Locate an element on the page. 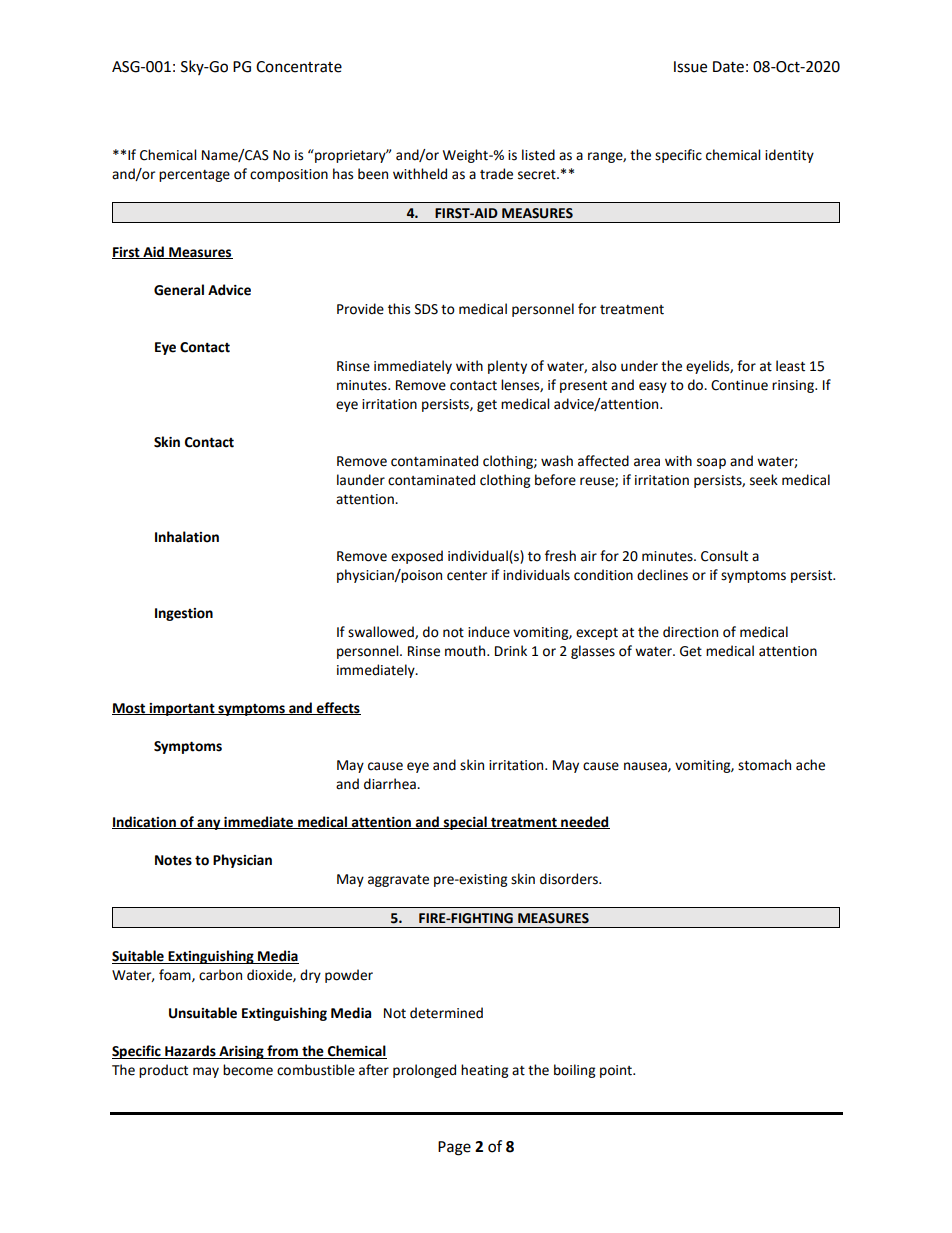  point is located at coordinates (617, 1071).
